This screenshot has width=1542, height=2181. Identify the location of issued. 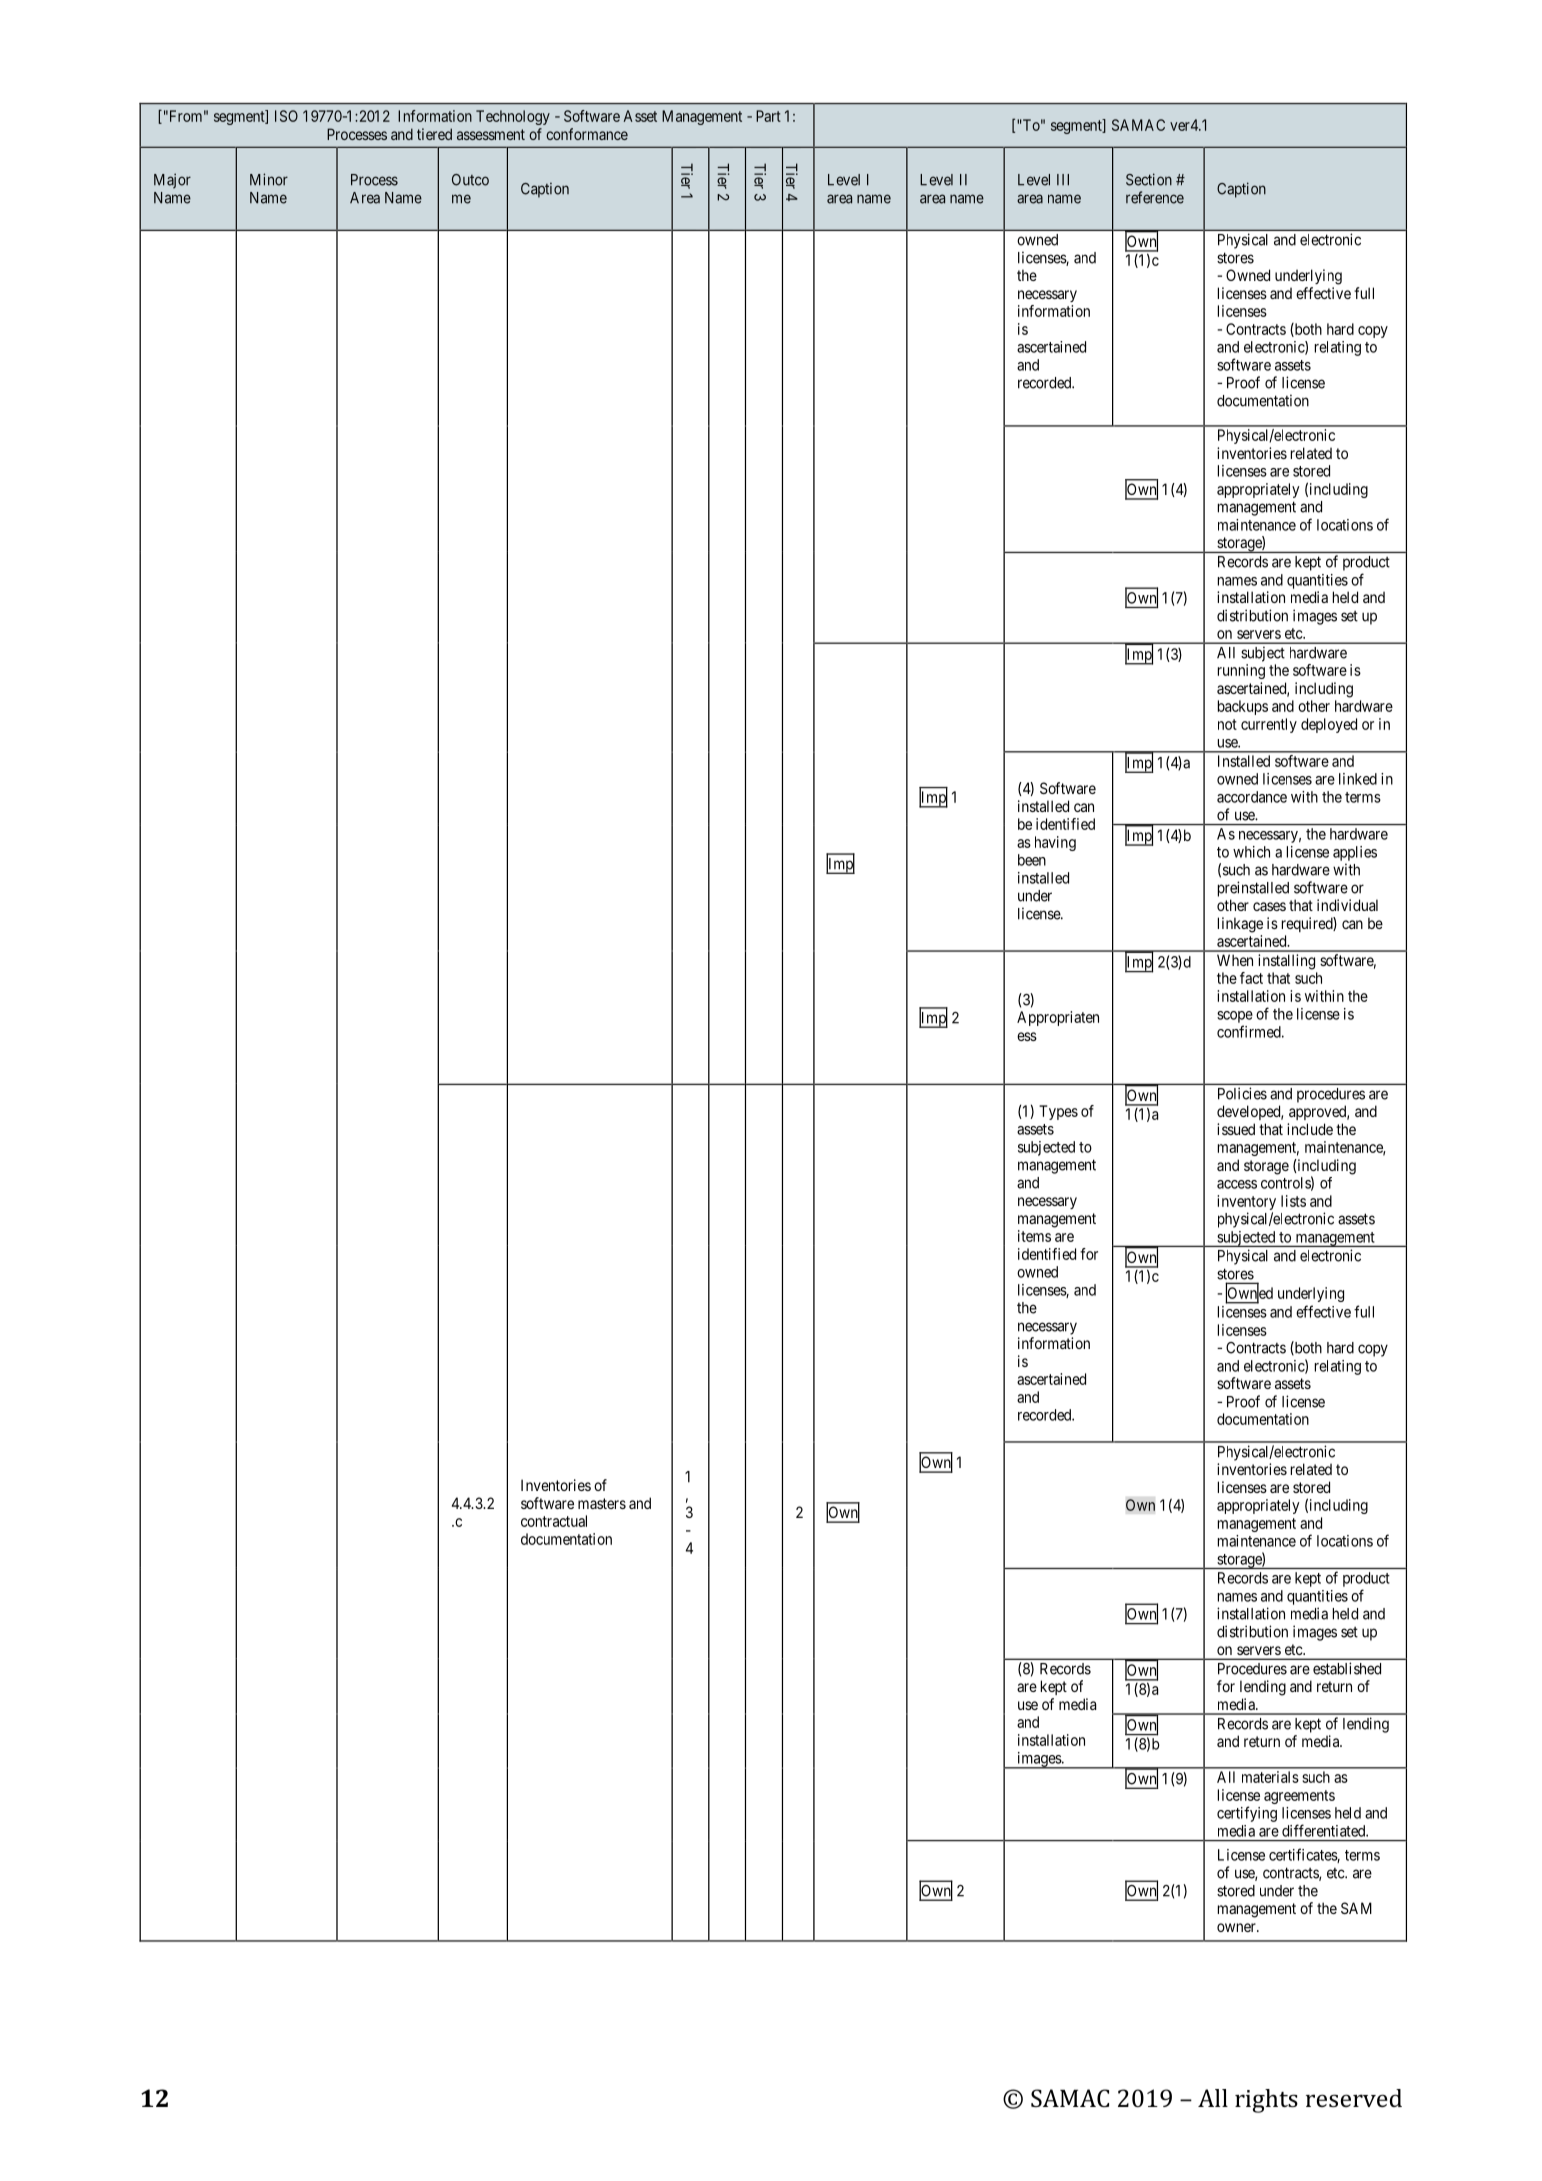
(1236, 1129).
